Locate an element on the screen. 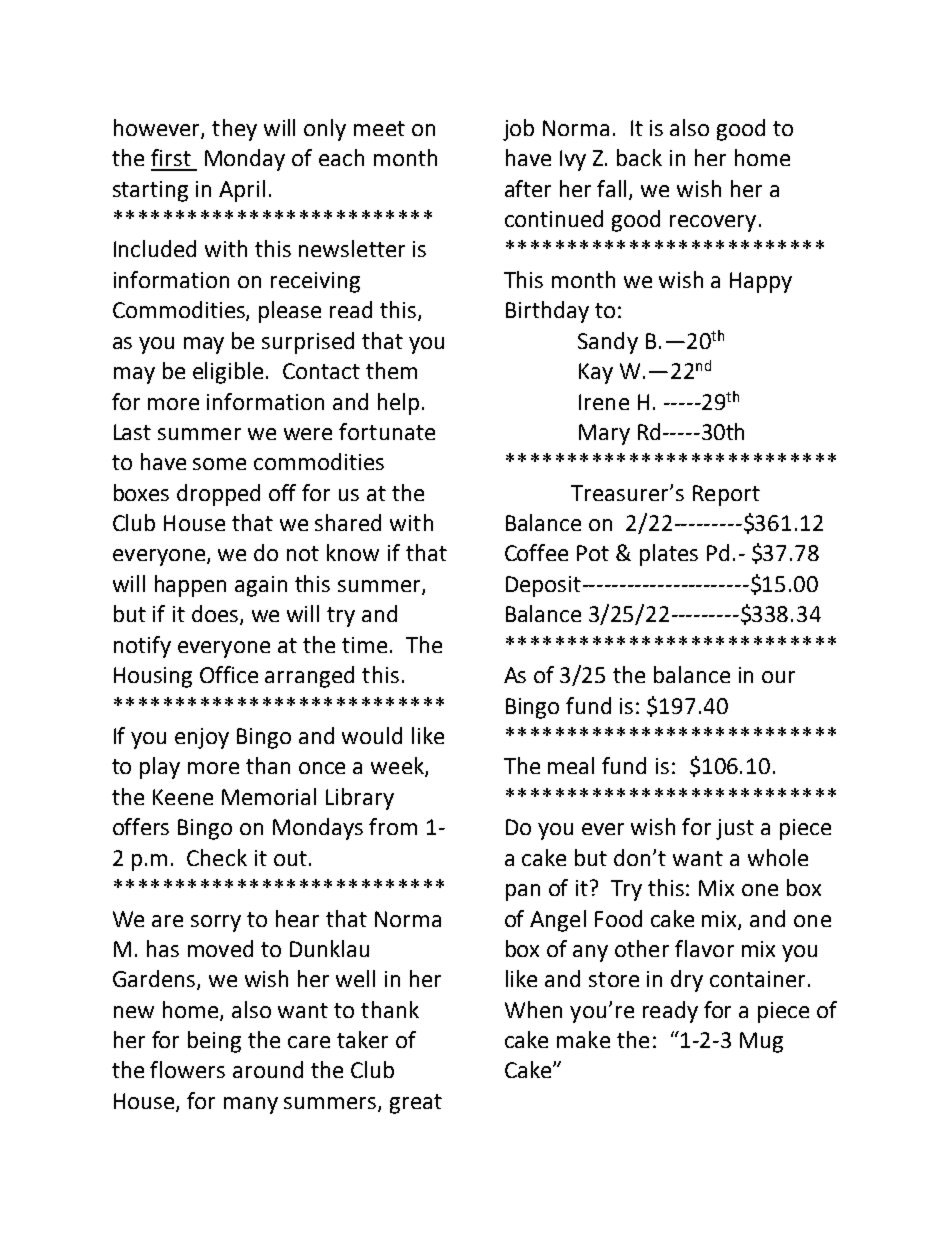  great is located at coordinates (416, 1104).
